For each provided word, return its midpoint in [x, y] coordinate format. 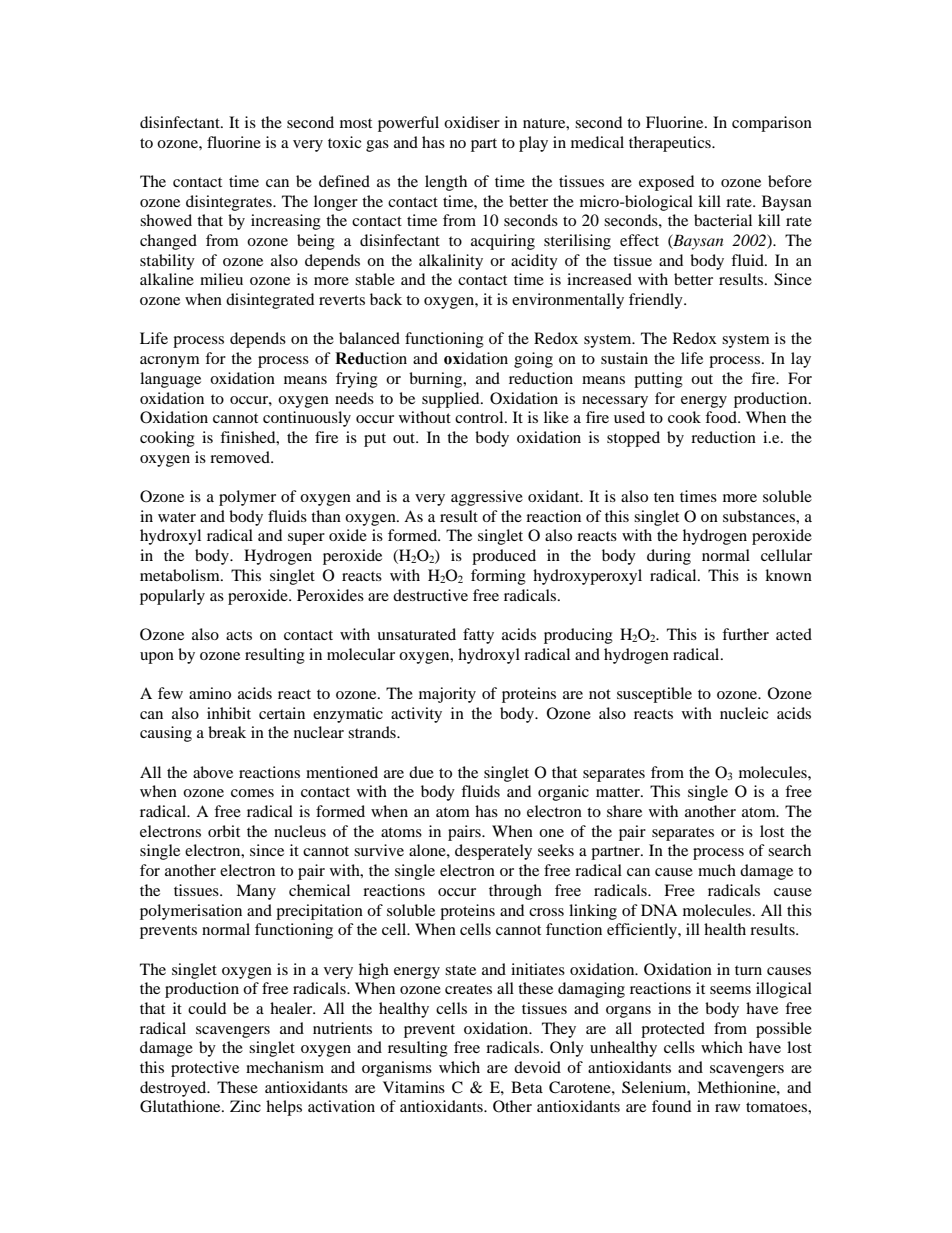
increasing [286, 222]
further [745, 634]
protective [205, 1069]
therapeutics [671, 144]
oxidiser [472, 122]
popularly [172, 597]
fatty [478, 636]
